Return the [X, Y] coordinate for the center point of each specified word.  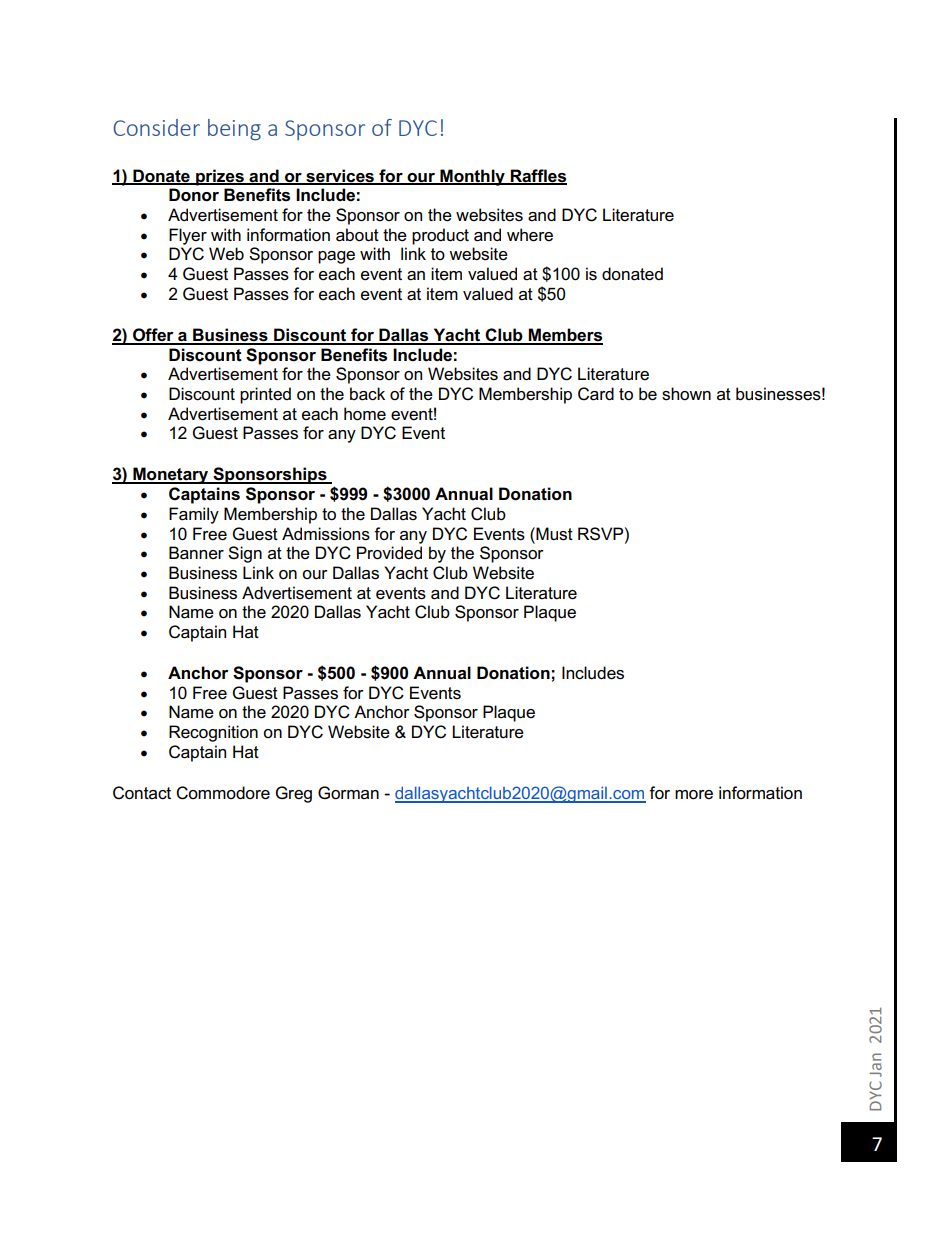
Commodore [223, 793]
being [234, 130]
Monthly [472, 177]
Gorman [348, 793]
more [694, 795]
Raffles [538, 176]
